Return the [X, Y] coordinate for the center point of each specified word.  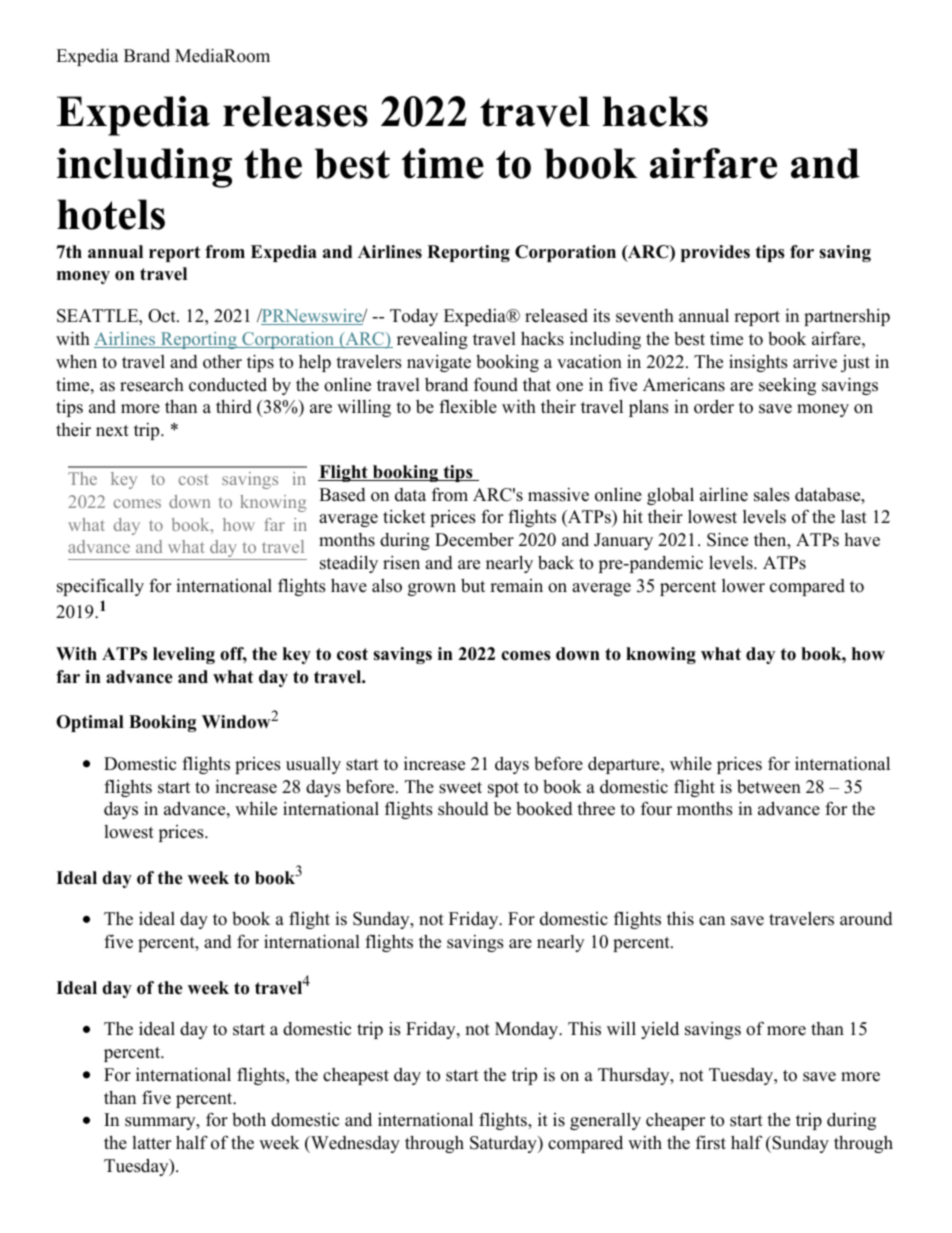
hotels [111, 214]
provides [715, 253]
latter [151, 1143]
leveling [184, 655]
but [473, 585]
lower [743, 586]
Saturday [504, 1144]
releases [295, 111]
